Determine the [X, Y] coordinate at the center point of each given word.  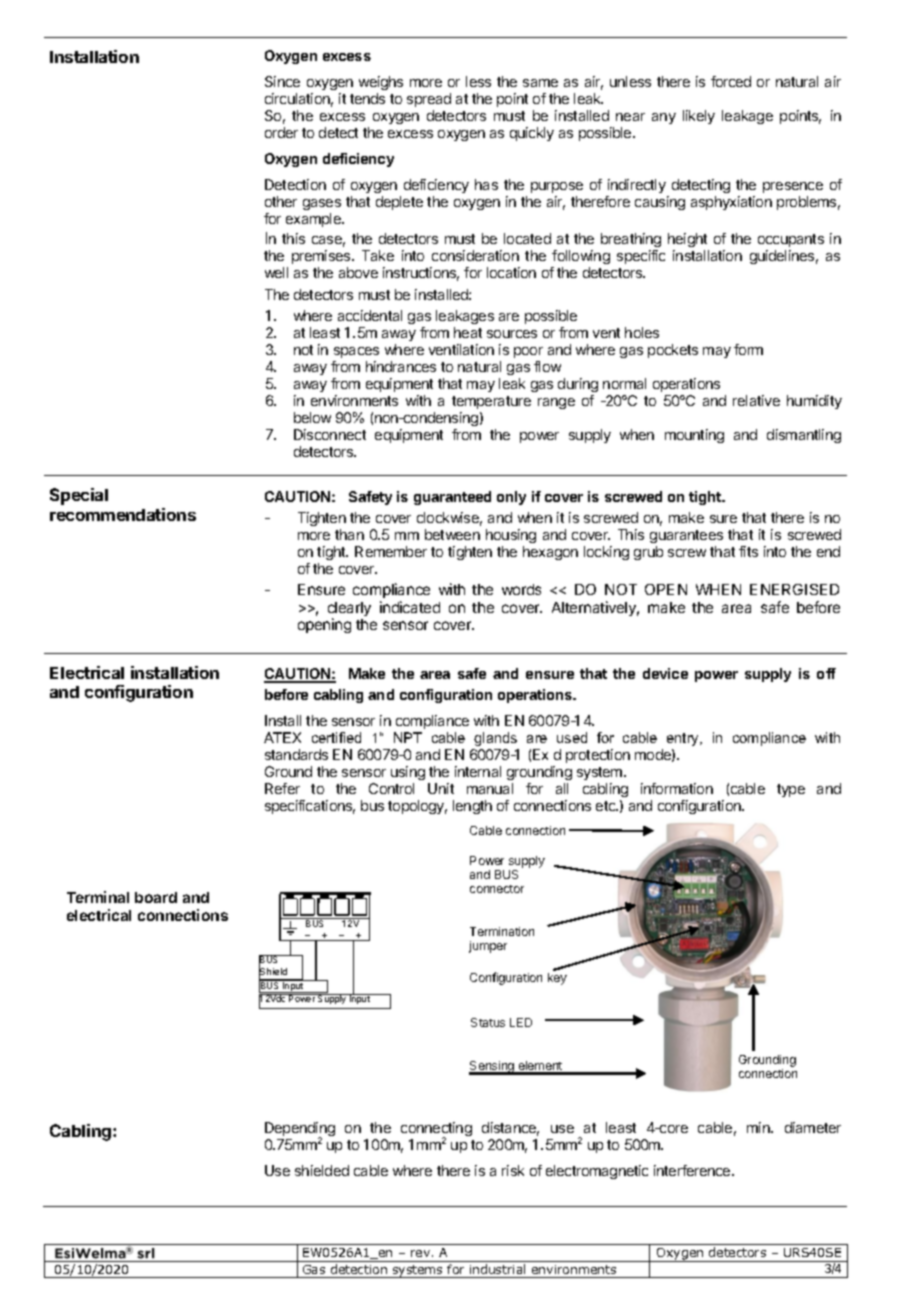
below [312, 417]
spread [429, 100]
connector [497, 889]
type [791, 790]
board [156, 897]
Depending [300, 1130]
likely [699, 117]
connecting [436, 1130]
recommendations [123, 514]
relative [756, 400]
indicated [410, 607]
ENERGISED [794, 589]
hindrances [401, 366]
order [281, 132]
